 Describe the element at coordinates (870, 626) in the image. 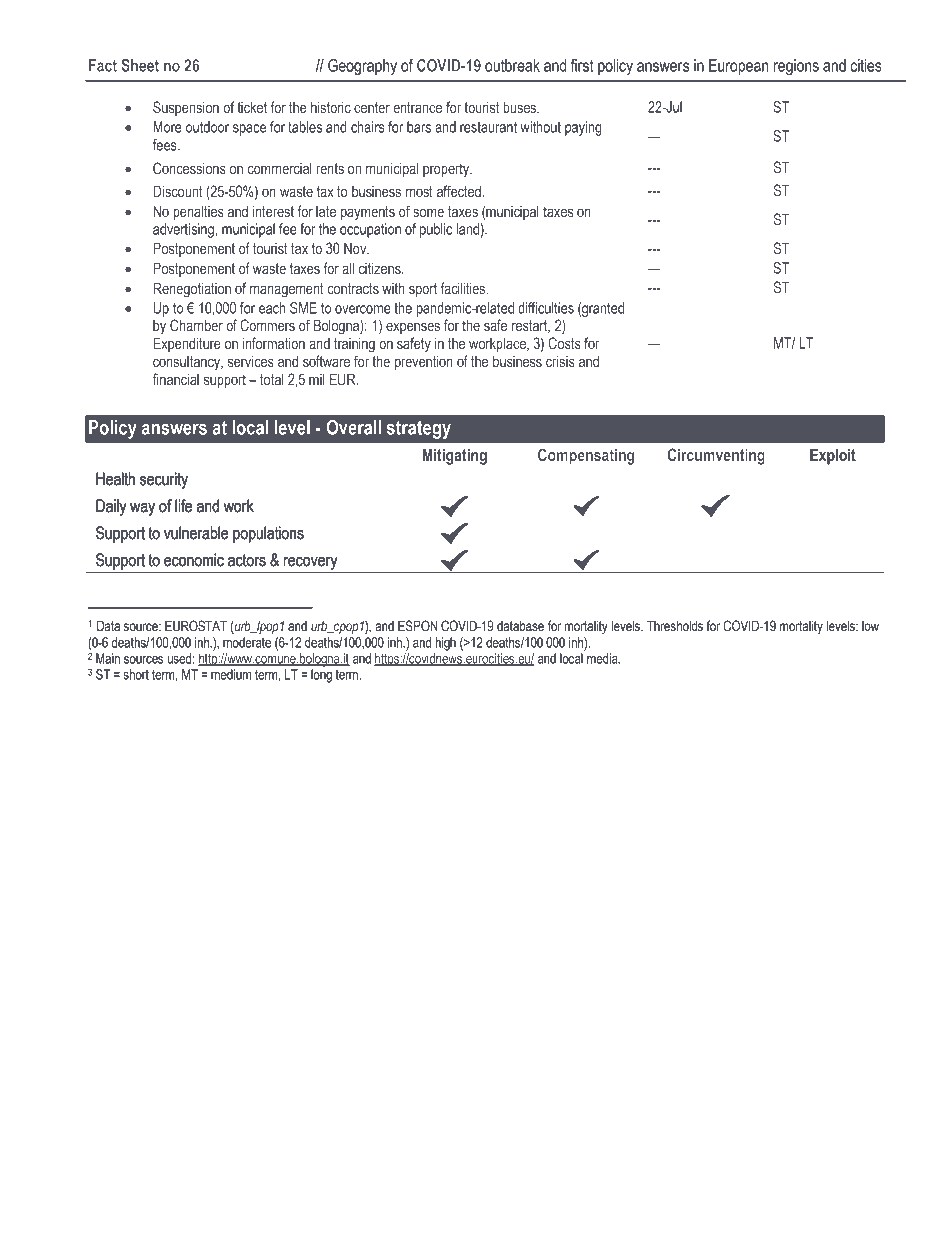

I see `low` at that location.
